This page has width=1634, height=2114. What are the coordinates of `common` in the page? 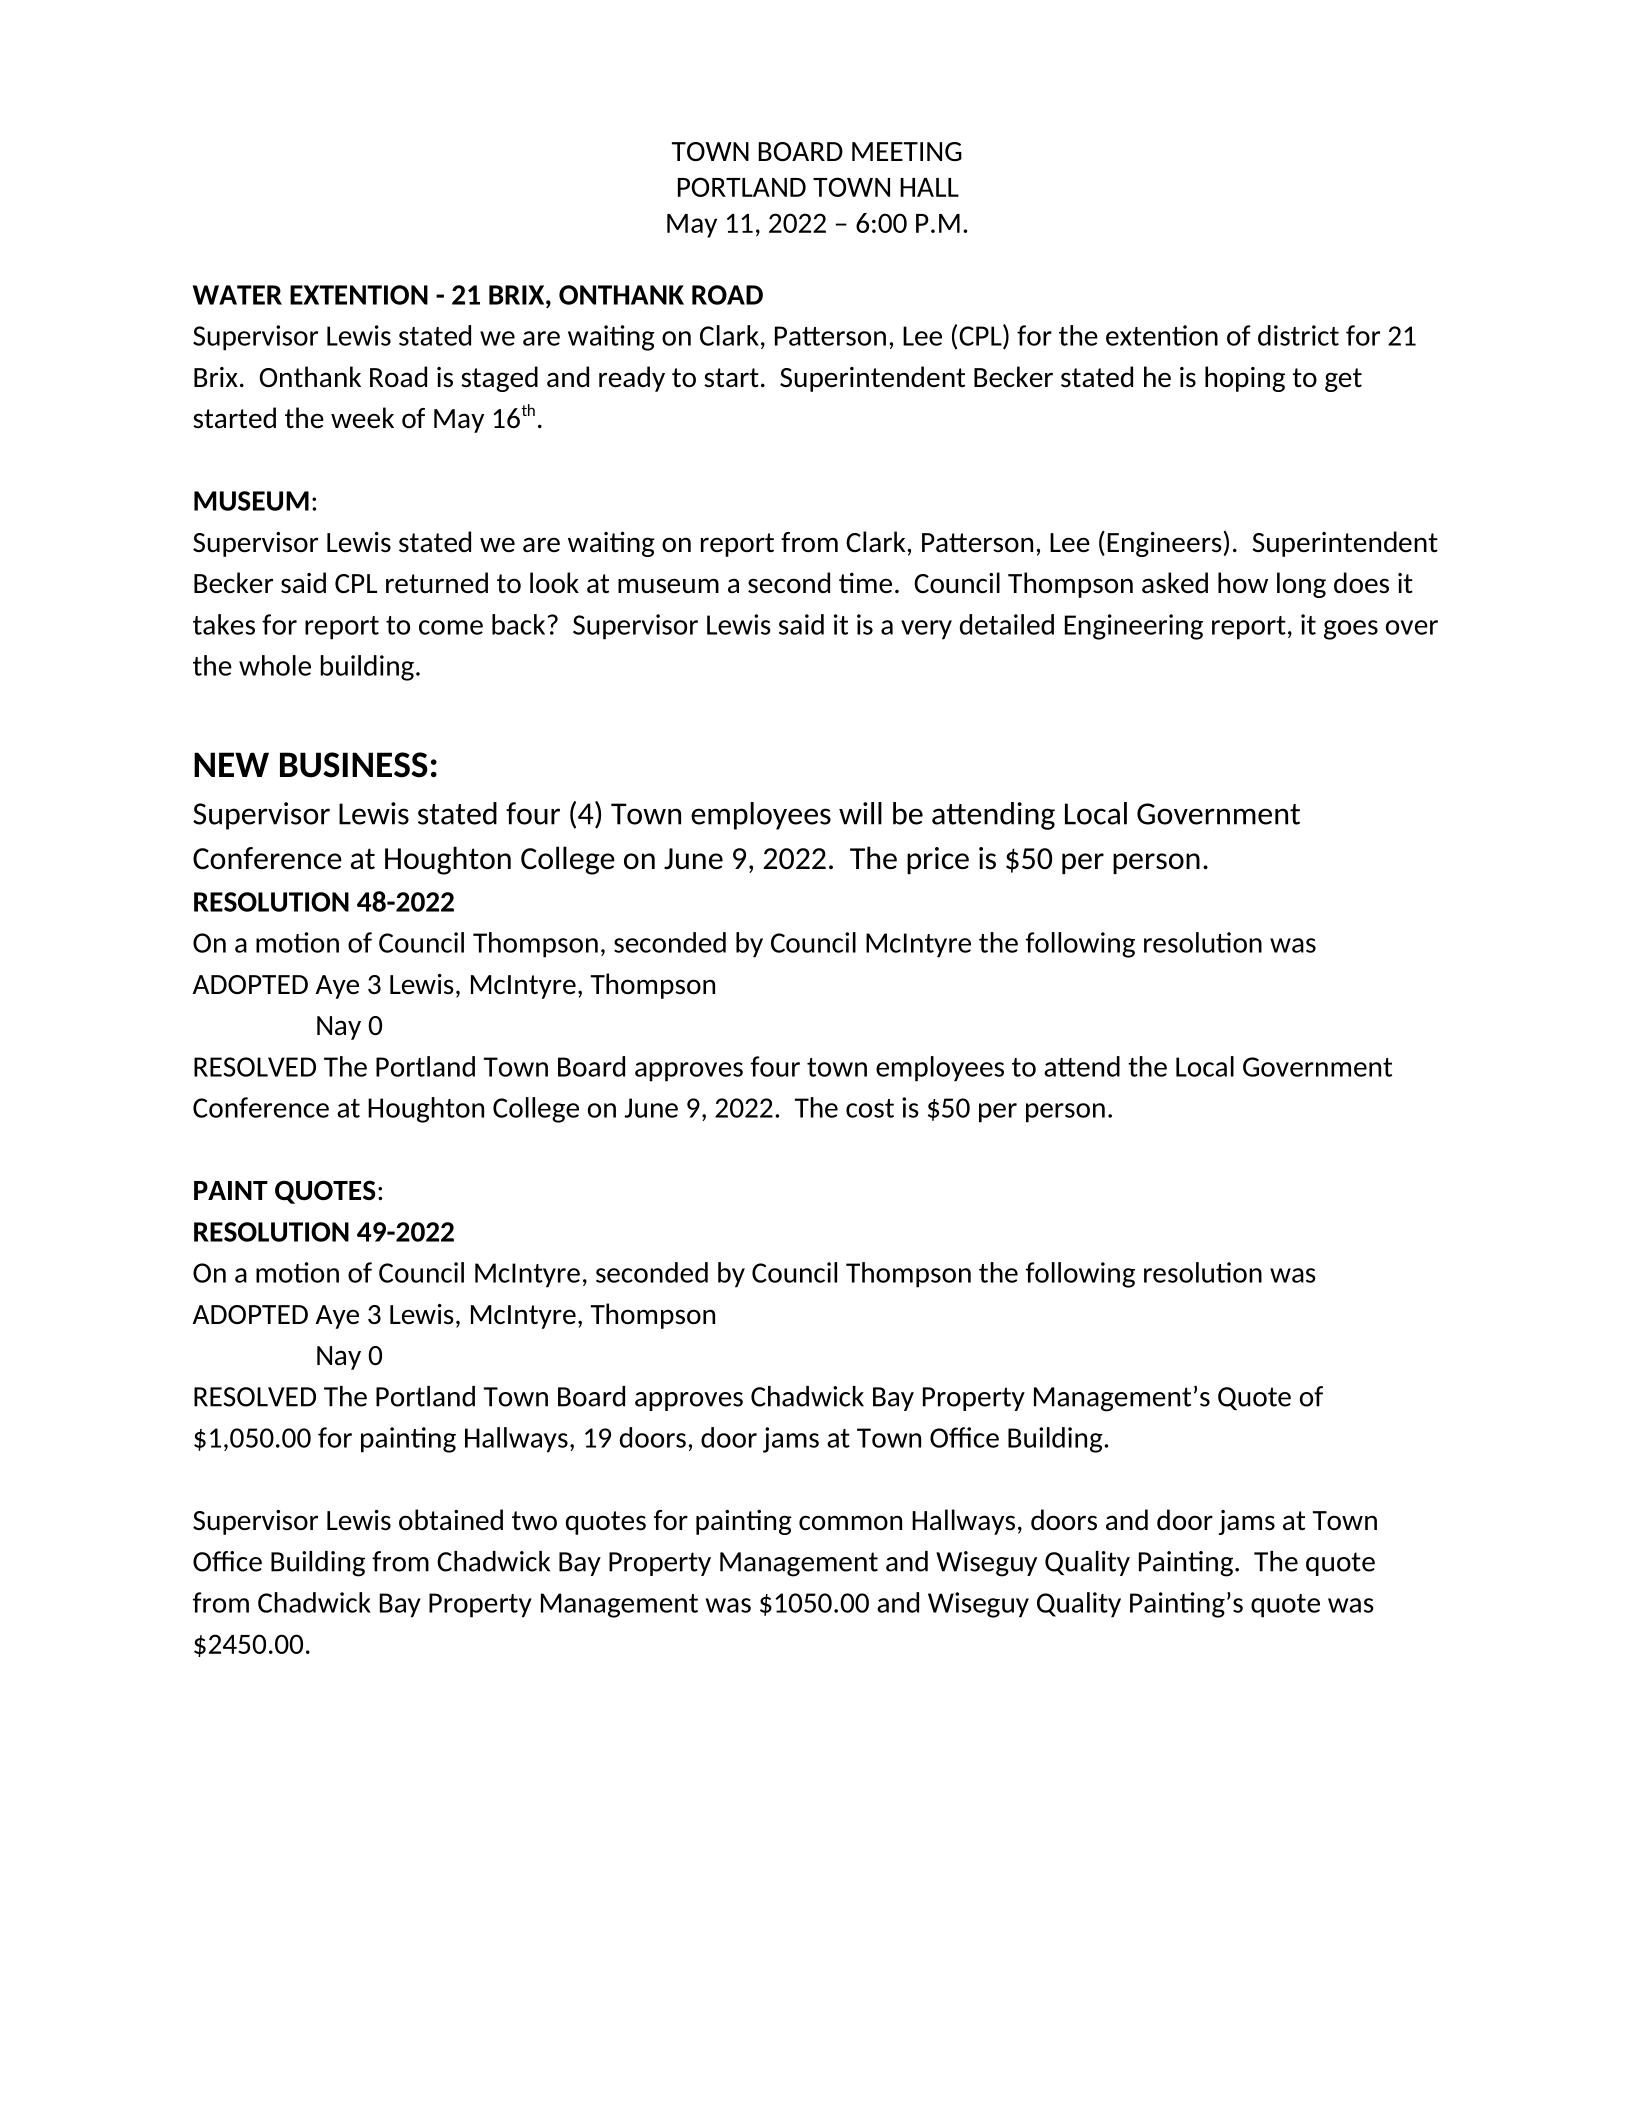 It's located at (850, 1522).
